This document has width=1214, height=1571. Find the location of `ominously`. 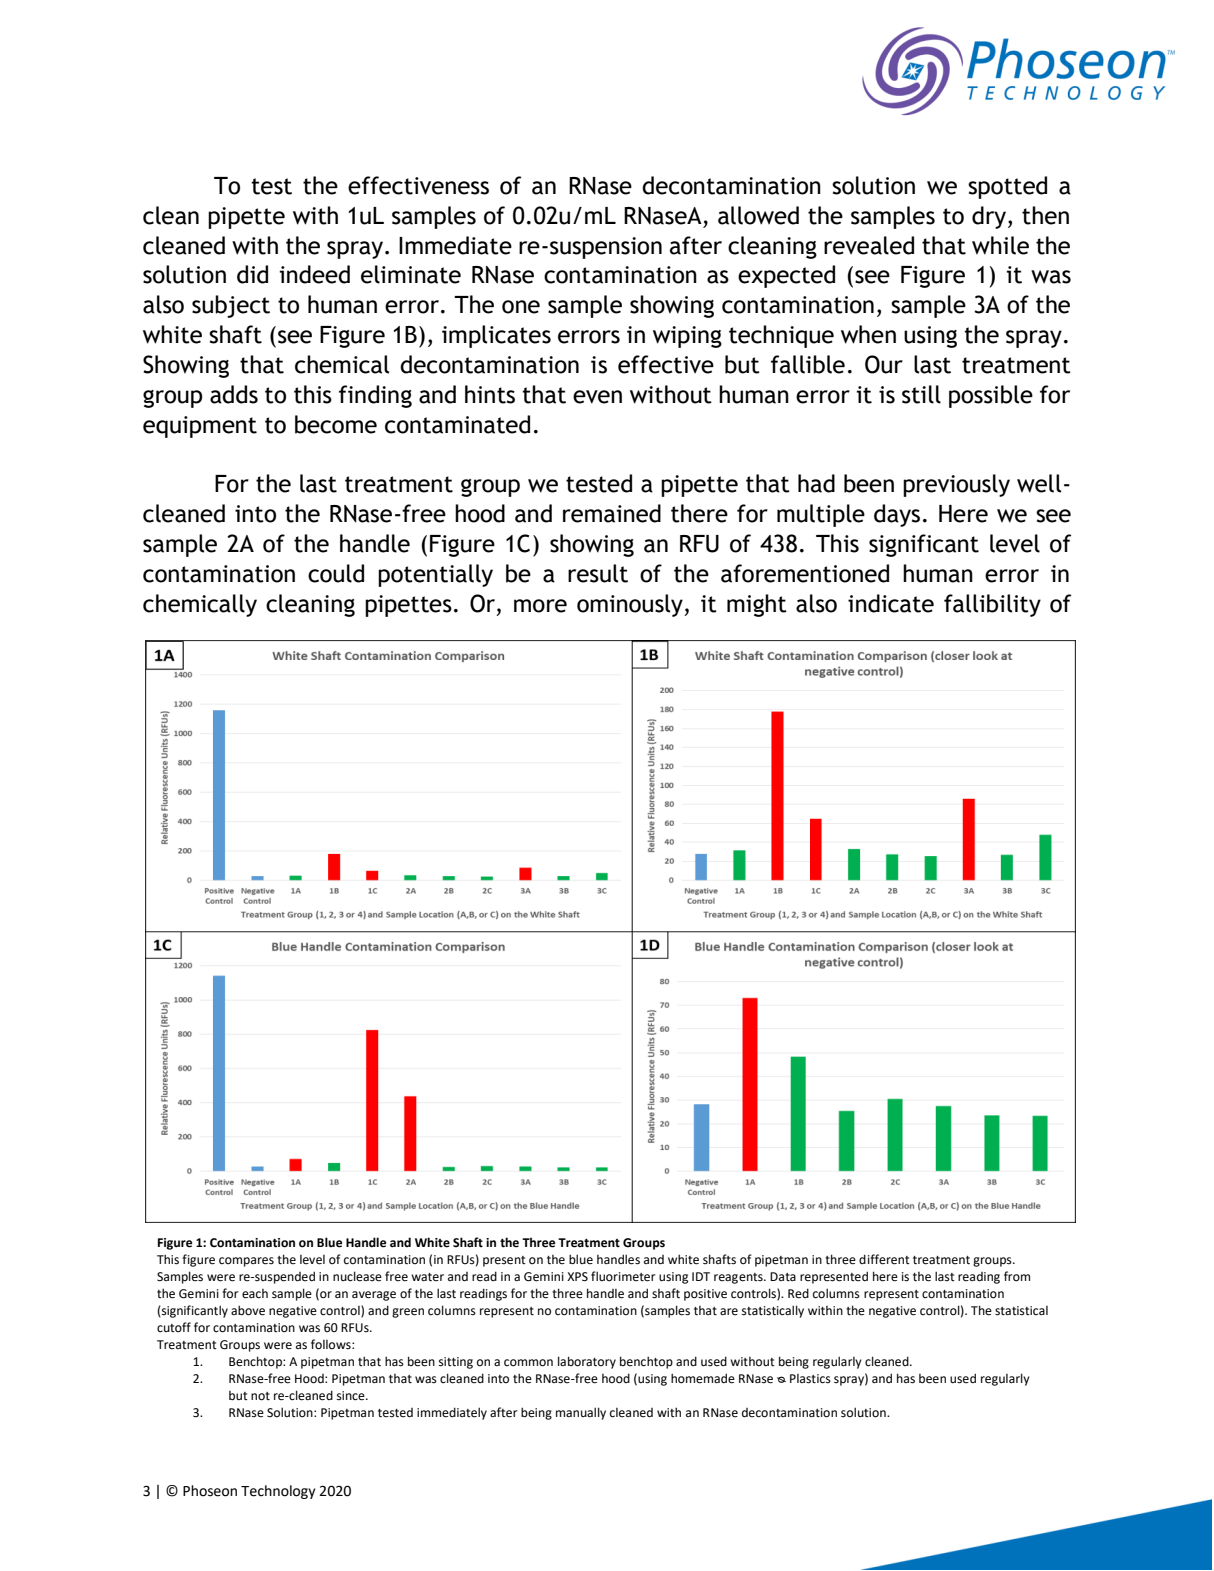

ominously is located at coordinates (631, 605).
